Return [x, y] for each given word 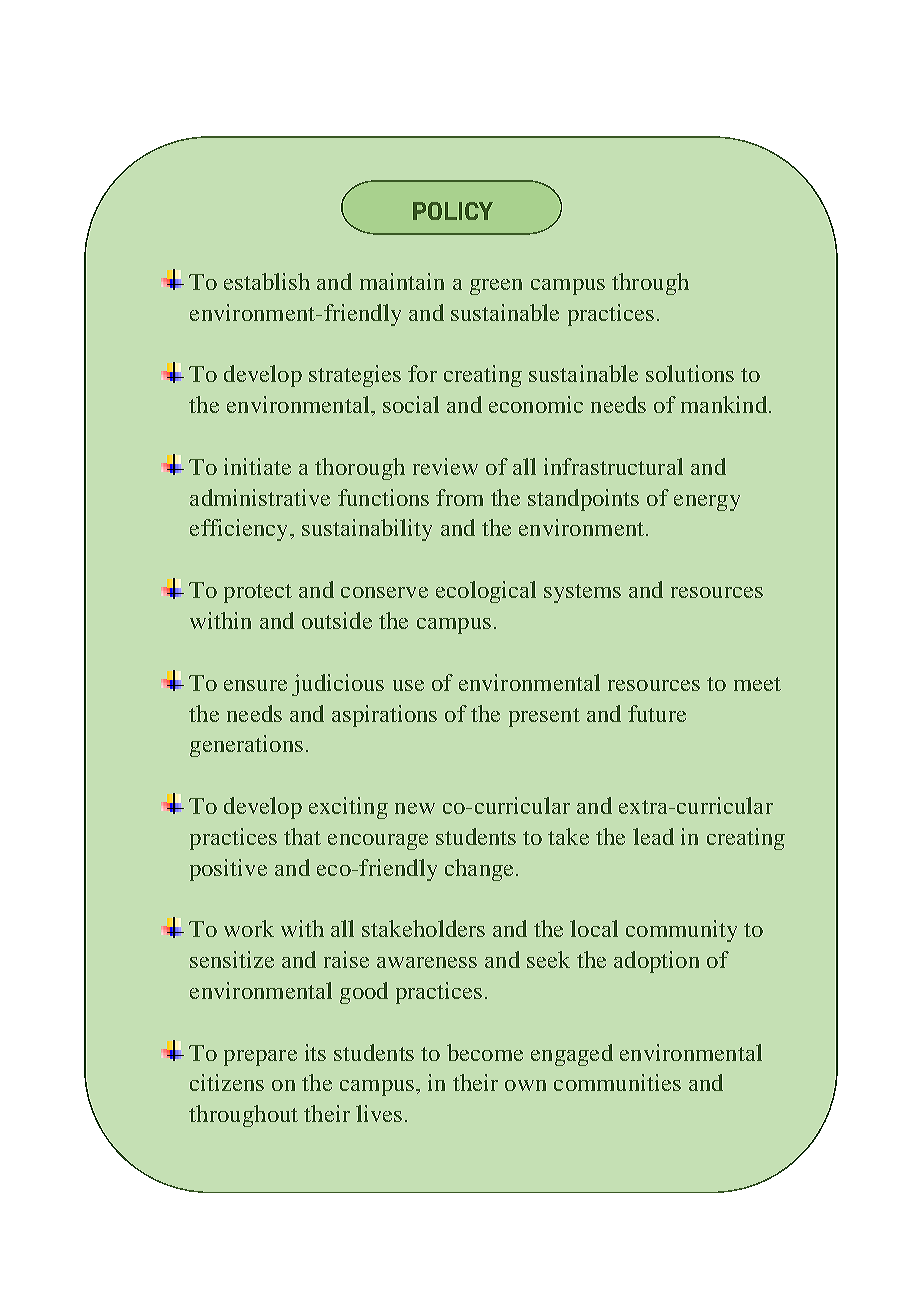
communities [617, 1082]
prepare [260, 1058]
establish [267, 281]
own [525, 1085]
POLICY [453, 211]
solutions [690, 373]
